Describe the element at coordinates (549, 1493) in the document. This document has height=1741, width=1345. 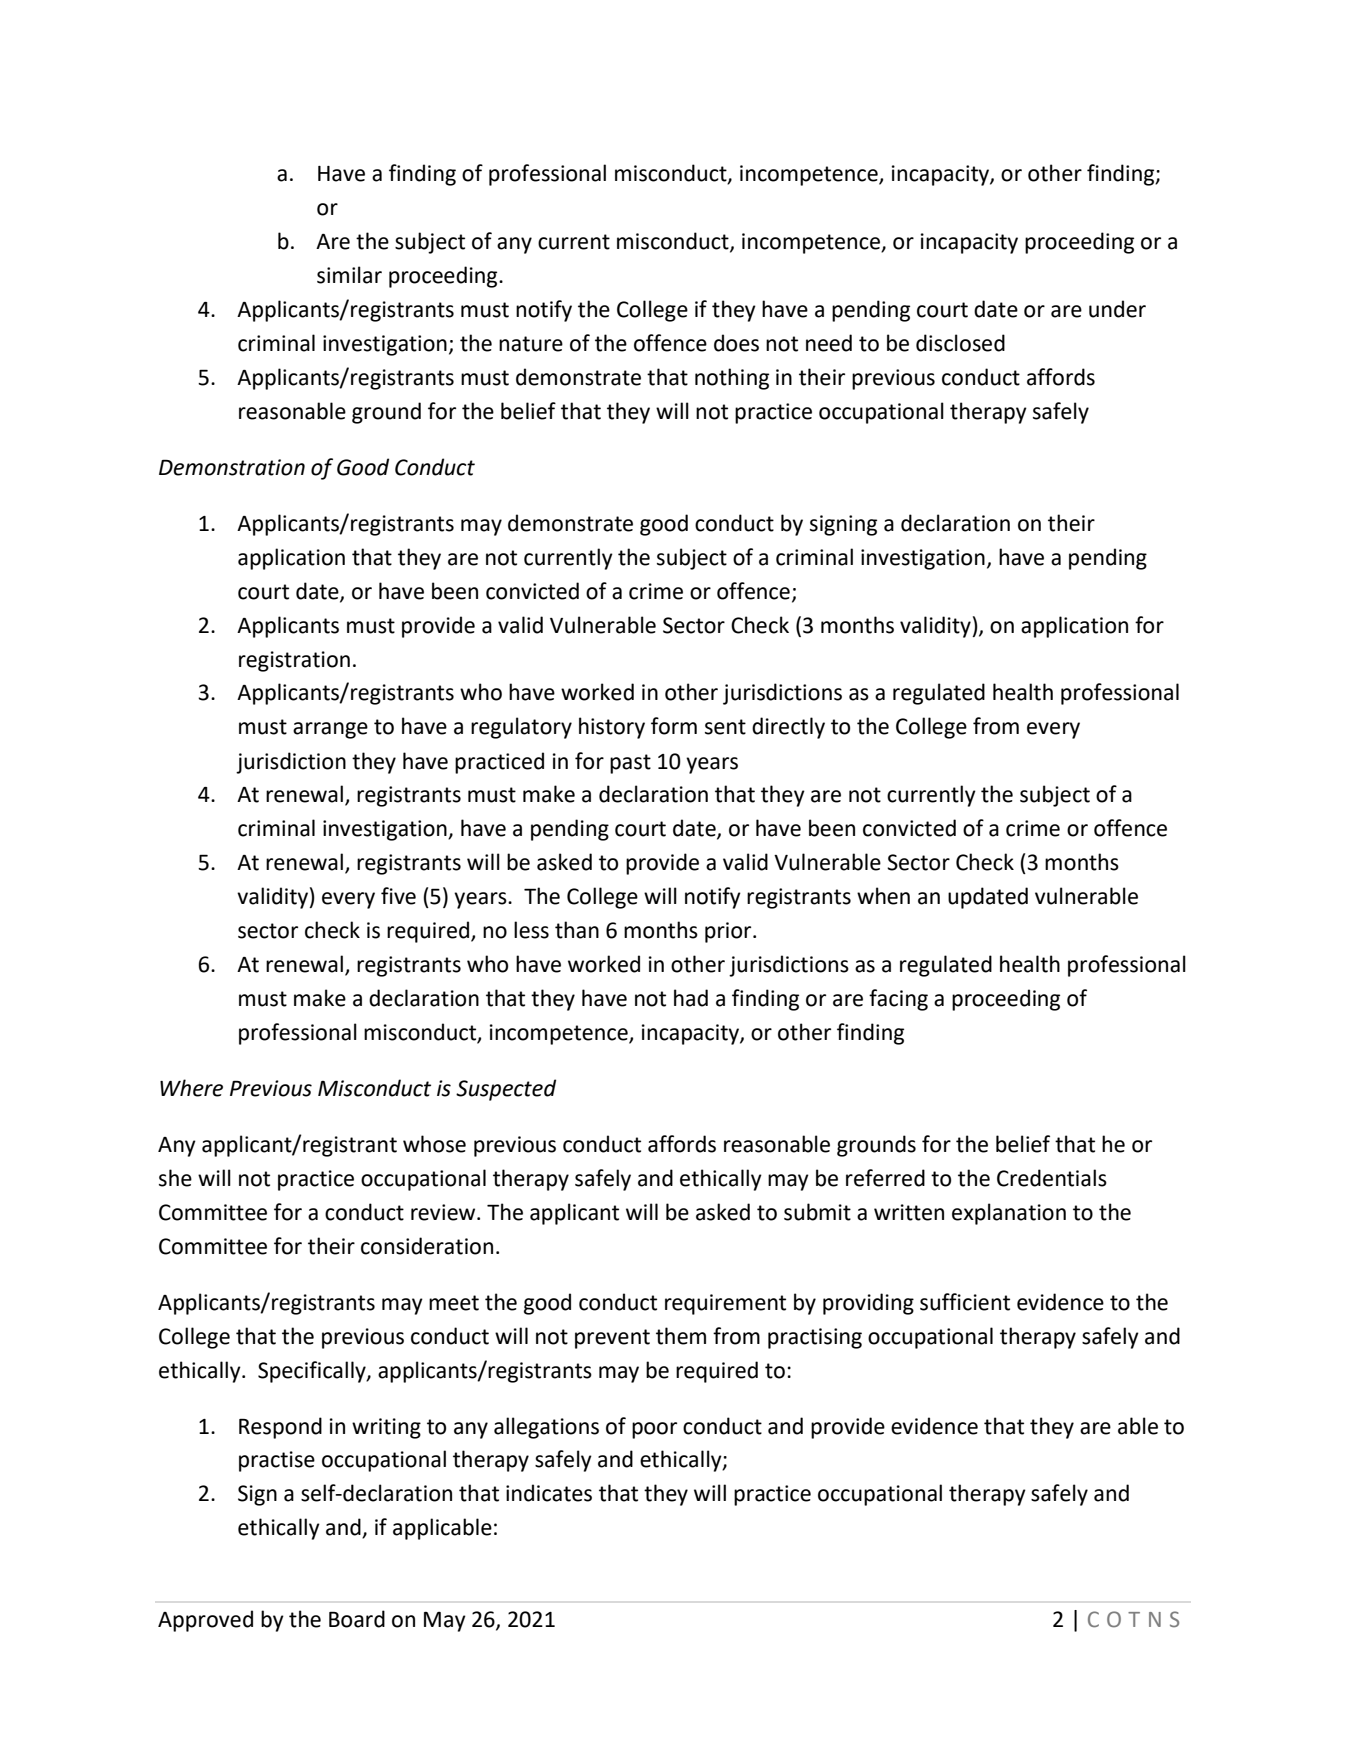
I see `indicates` at that location.
